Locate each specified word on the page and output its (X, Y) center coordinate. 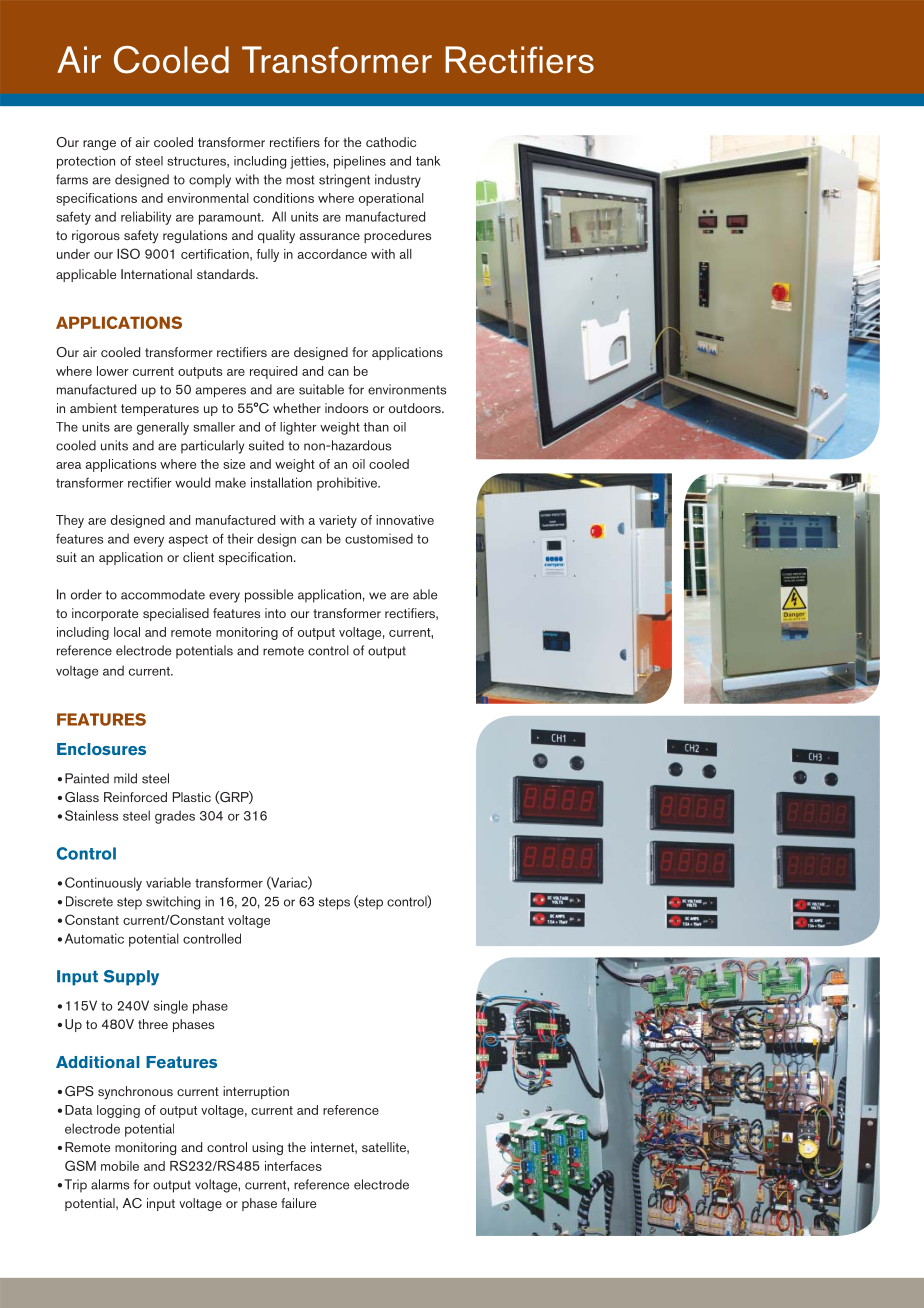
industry (398, 181)
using (267, 1148)
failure (298, 1203)
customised (379, 538)
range (99, 145)
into (275, 613)
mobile (120, 1166)
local (127, 632)
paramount (231, 219)
